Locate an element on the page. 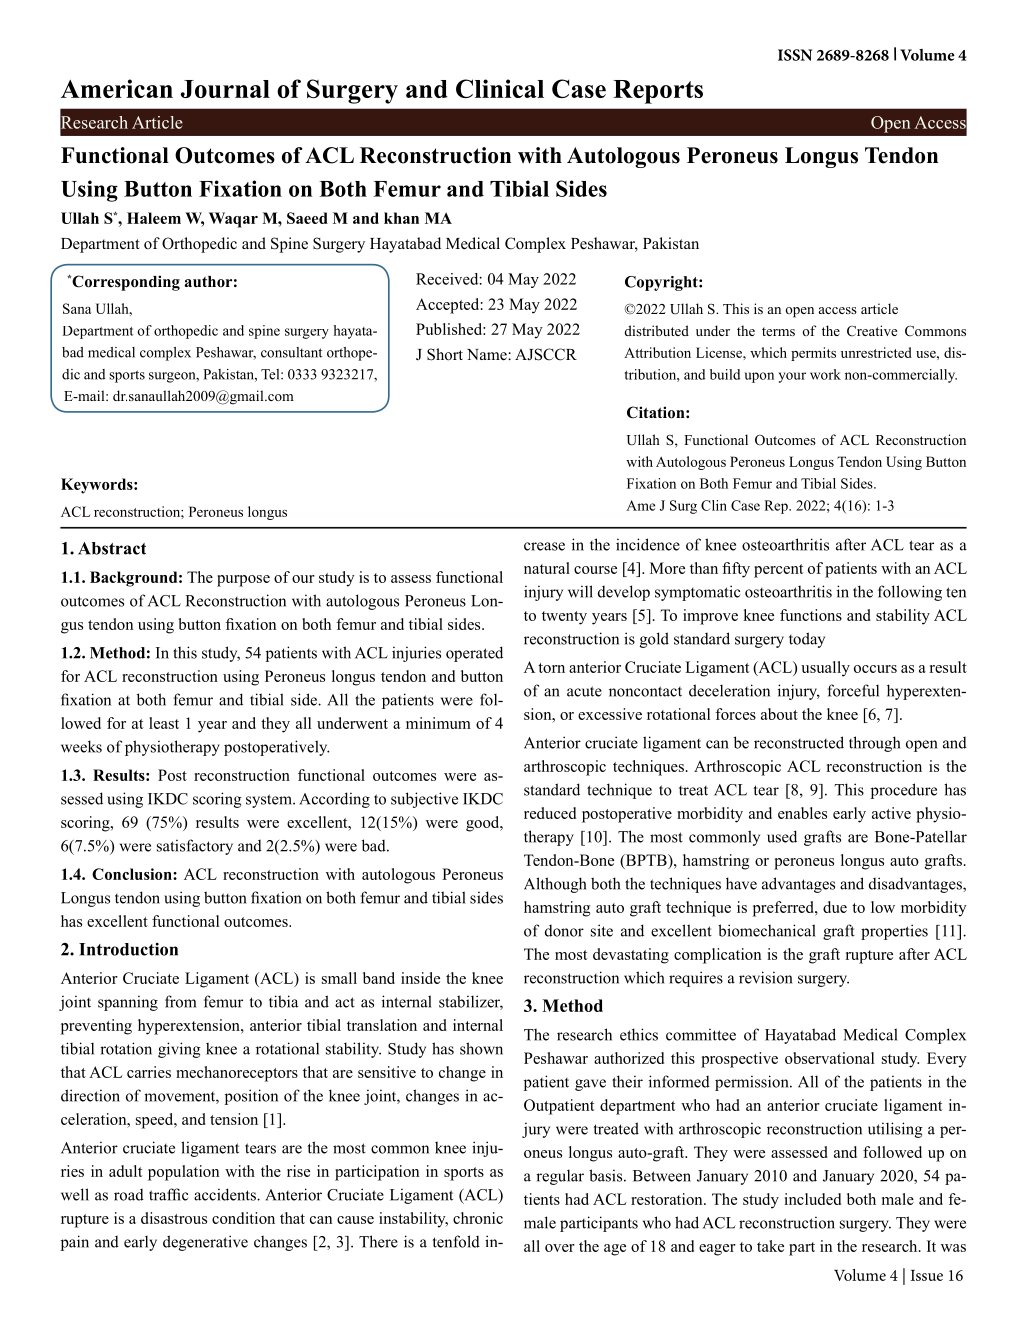 Image resolution: width=1027 pixels, height=1329 pixels. torn is located at coordinates (551, 668).
